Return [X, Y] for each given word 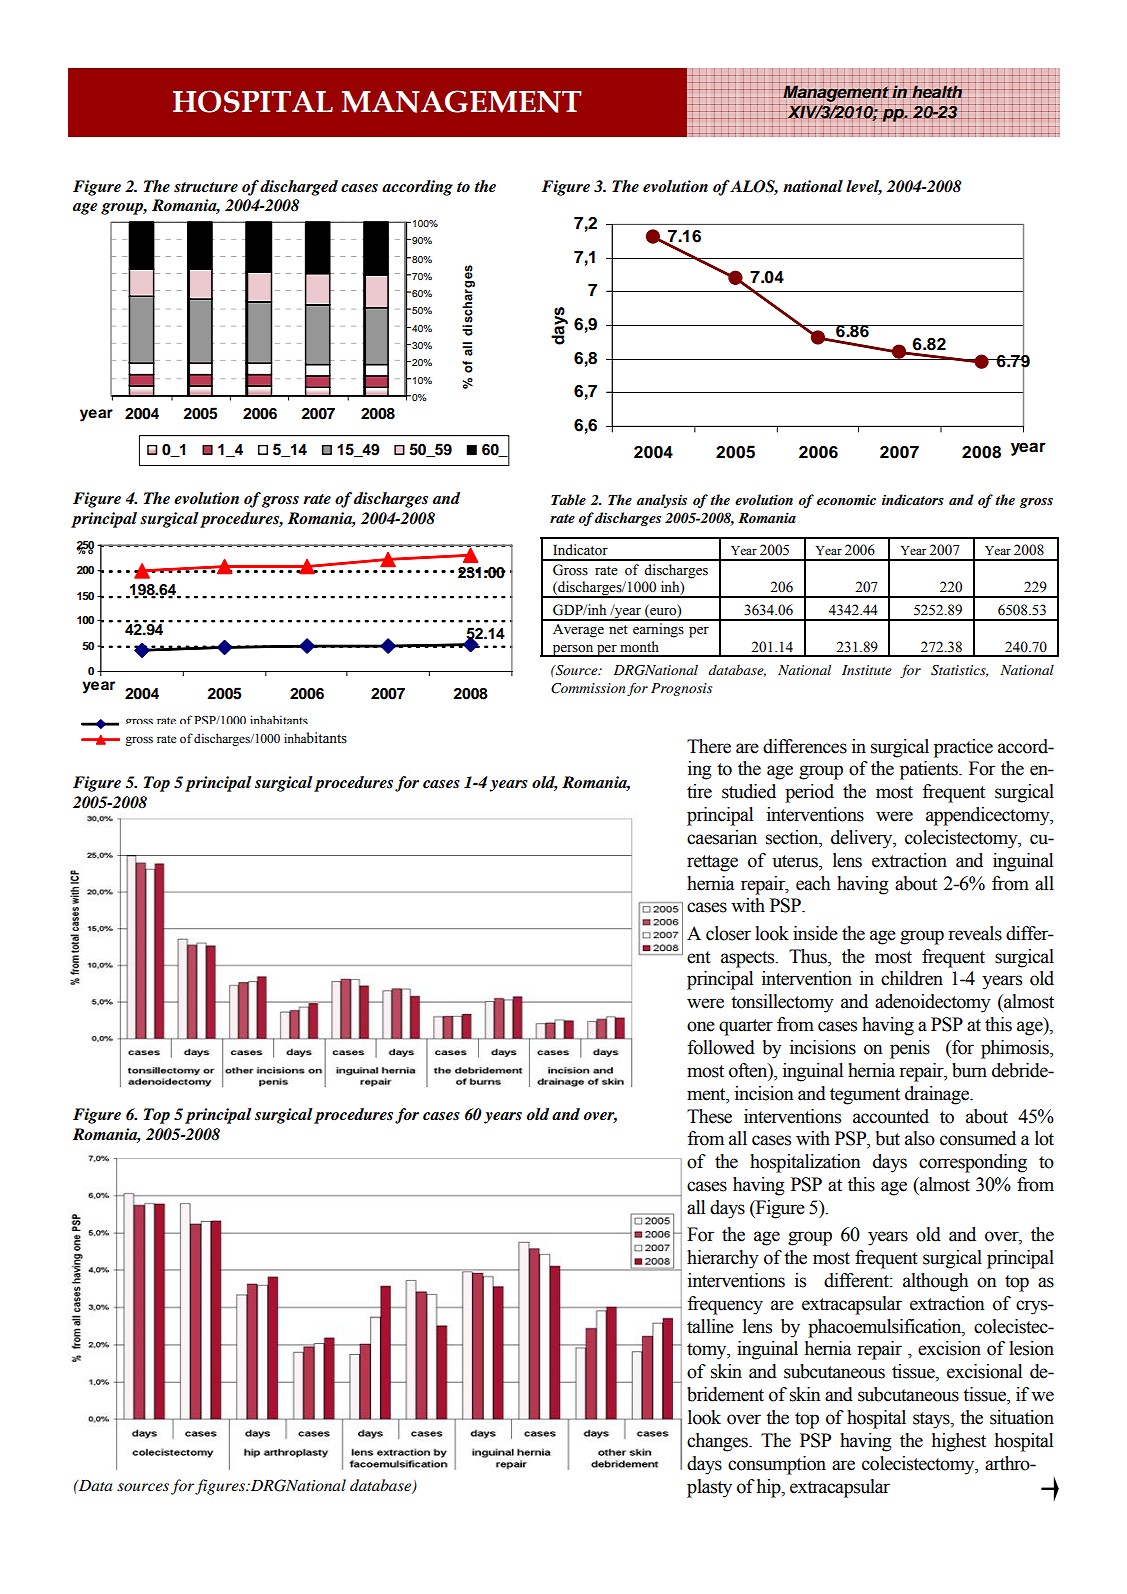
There [709, 746]
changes [718, 1442]
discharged [299, 188]
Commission [588, 688]
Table [568, 499]
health [936, 91]
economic [846, 499]
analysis [662, 501]
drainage [938, 1095]
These [709, 1116]
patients [930, 770]
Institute [867, 670]
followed [721, 1047]
